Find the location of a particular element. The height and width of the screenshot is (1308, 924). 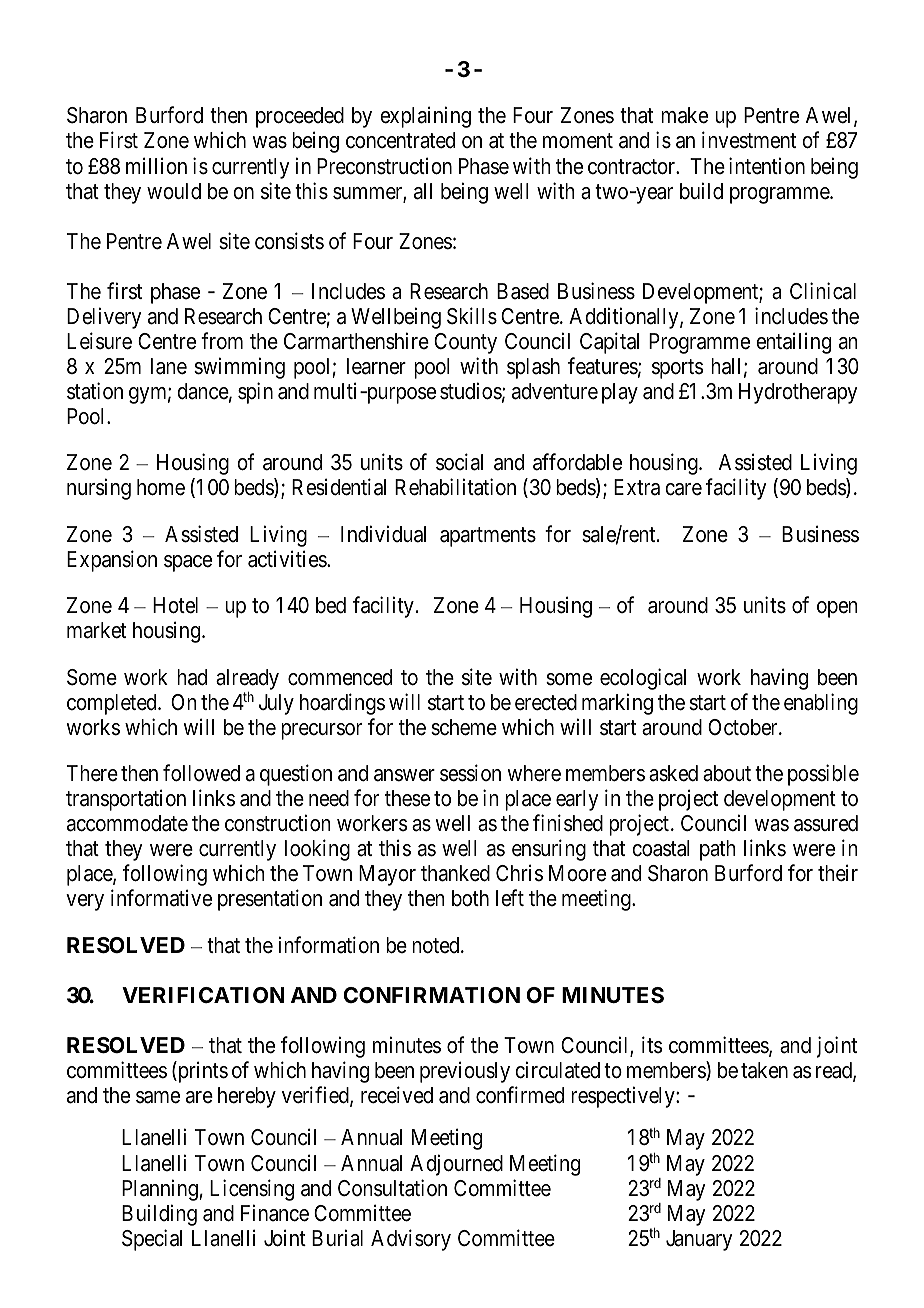

investment is located at coordinates (749, 140).
